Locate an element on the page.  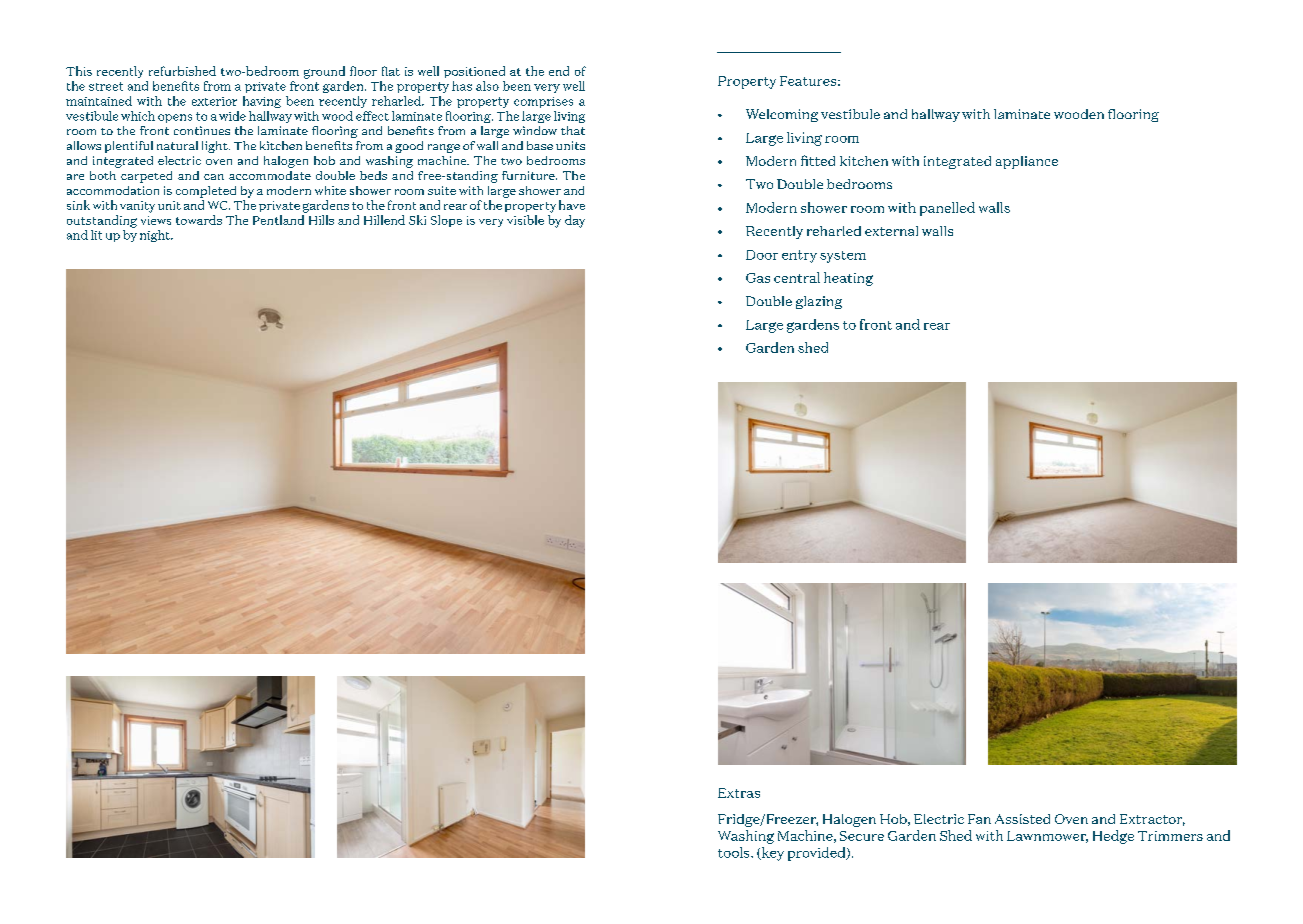
night is located at coordinates (156, 236).
